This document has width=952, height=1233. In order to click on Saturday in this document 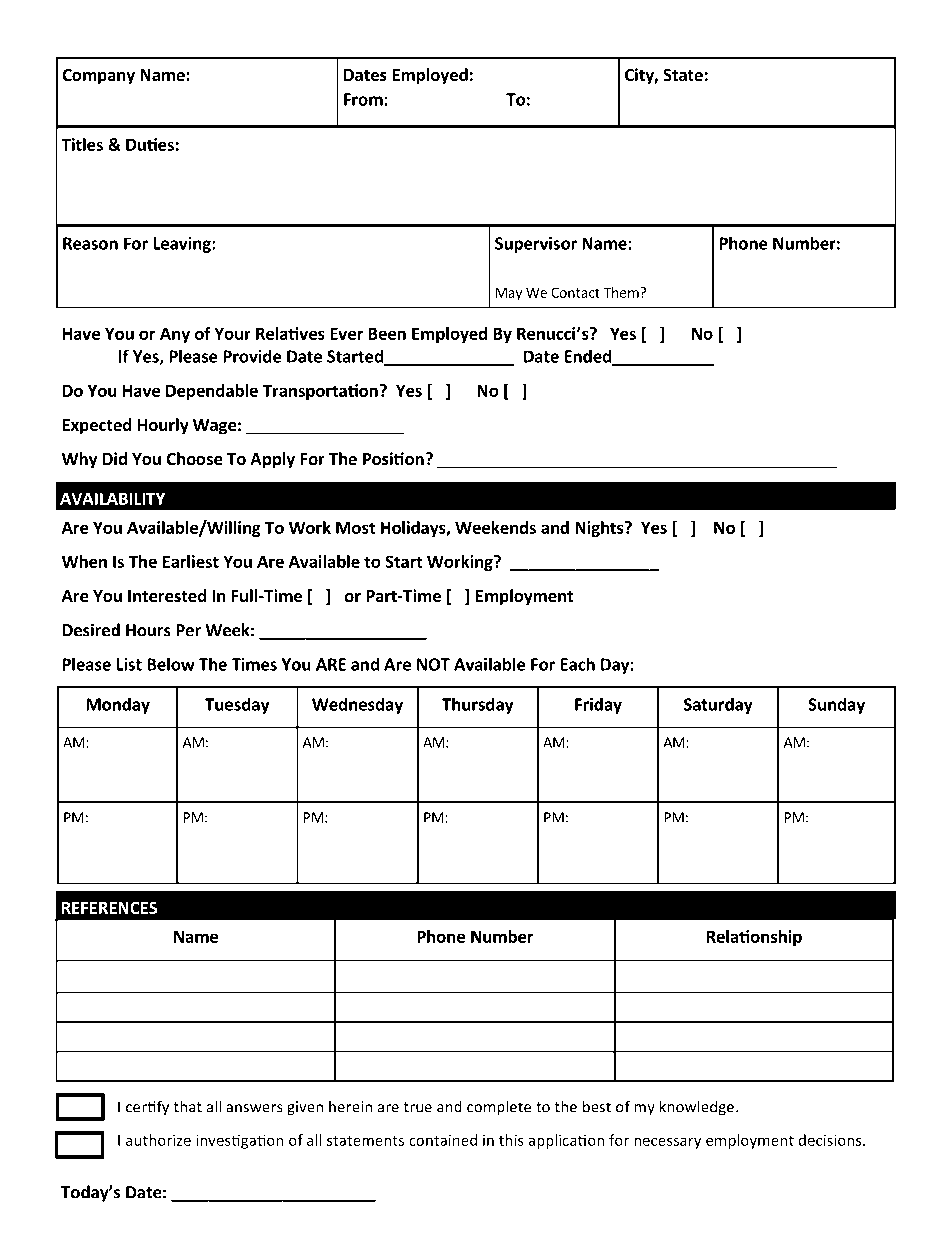, I will do `click(718, 705)`.
